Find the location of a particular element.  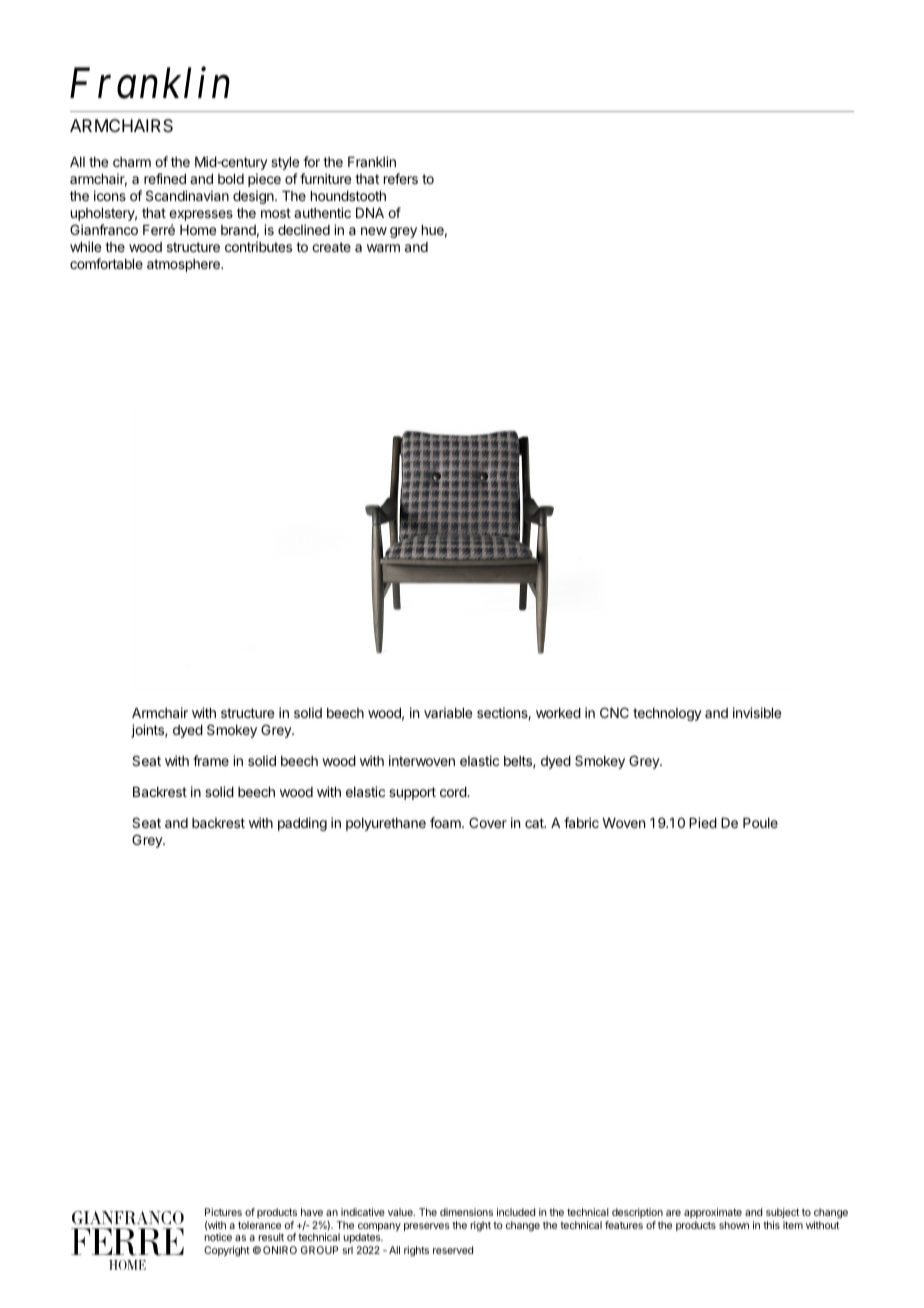

approximate is located at coordinates (713, 1213).
